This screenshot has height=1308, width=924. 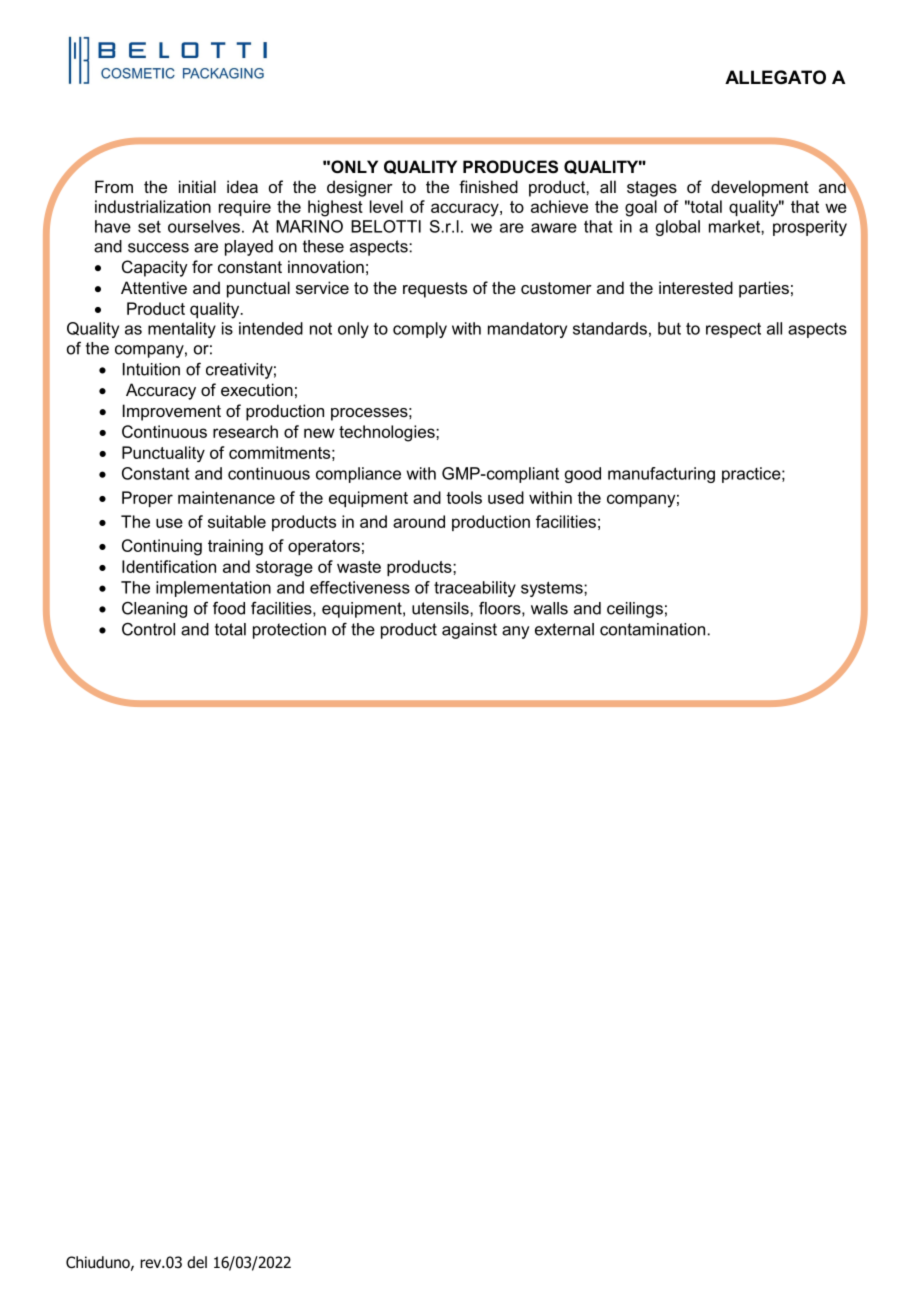 What do you see at coordinates (469, 631) in the screenshot?
I see `against` at bounding box center [469, 631].
